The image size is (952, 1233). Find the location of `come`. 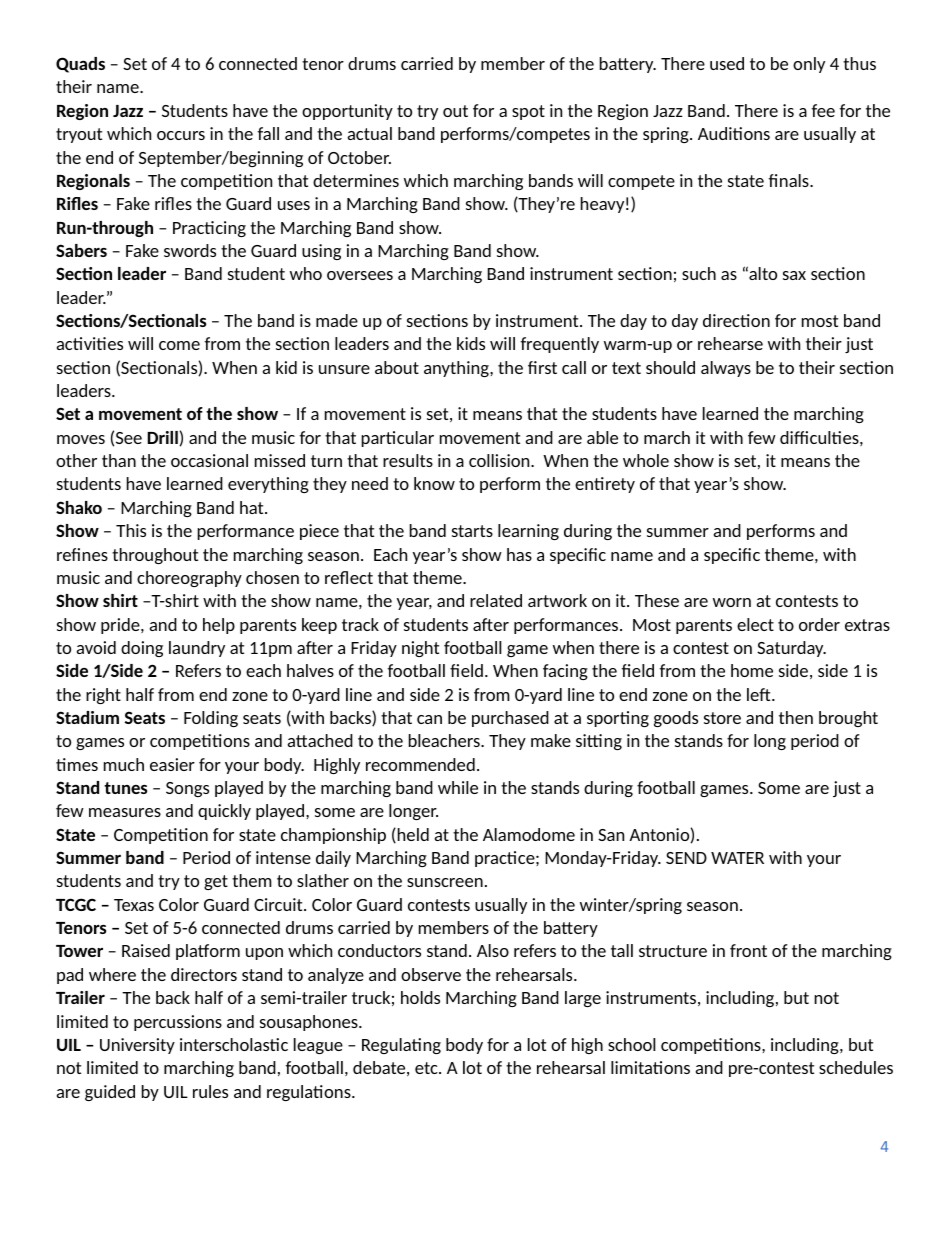

come is located at coordinates (179, 345).
